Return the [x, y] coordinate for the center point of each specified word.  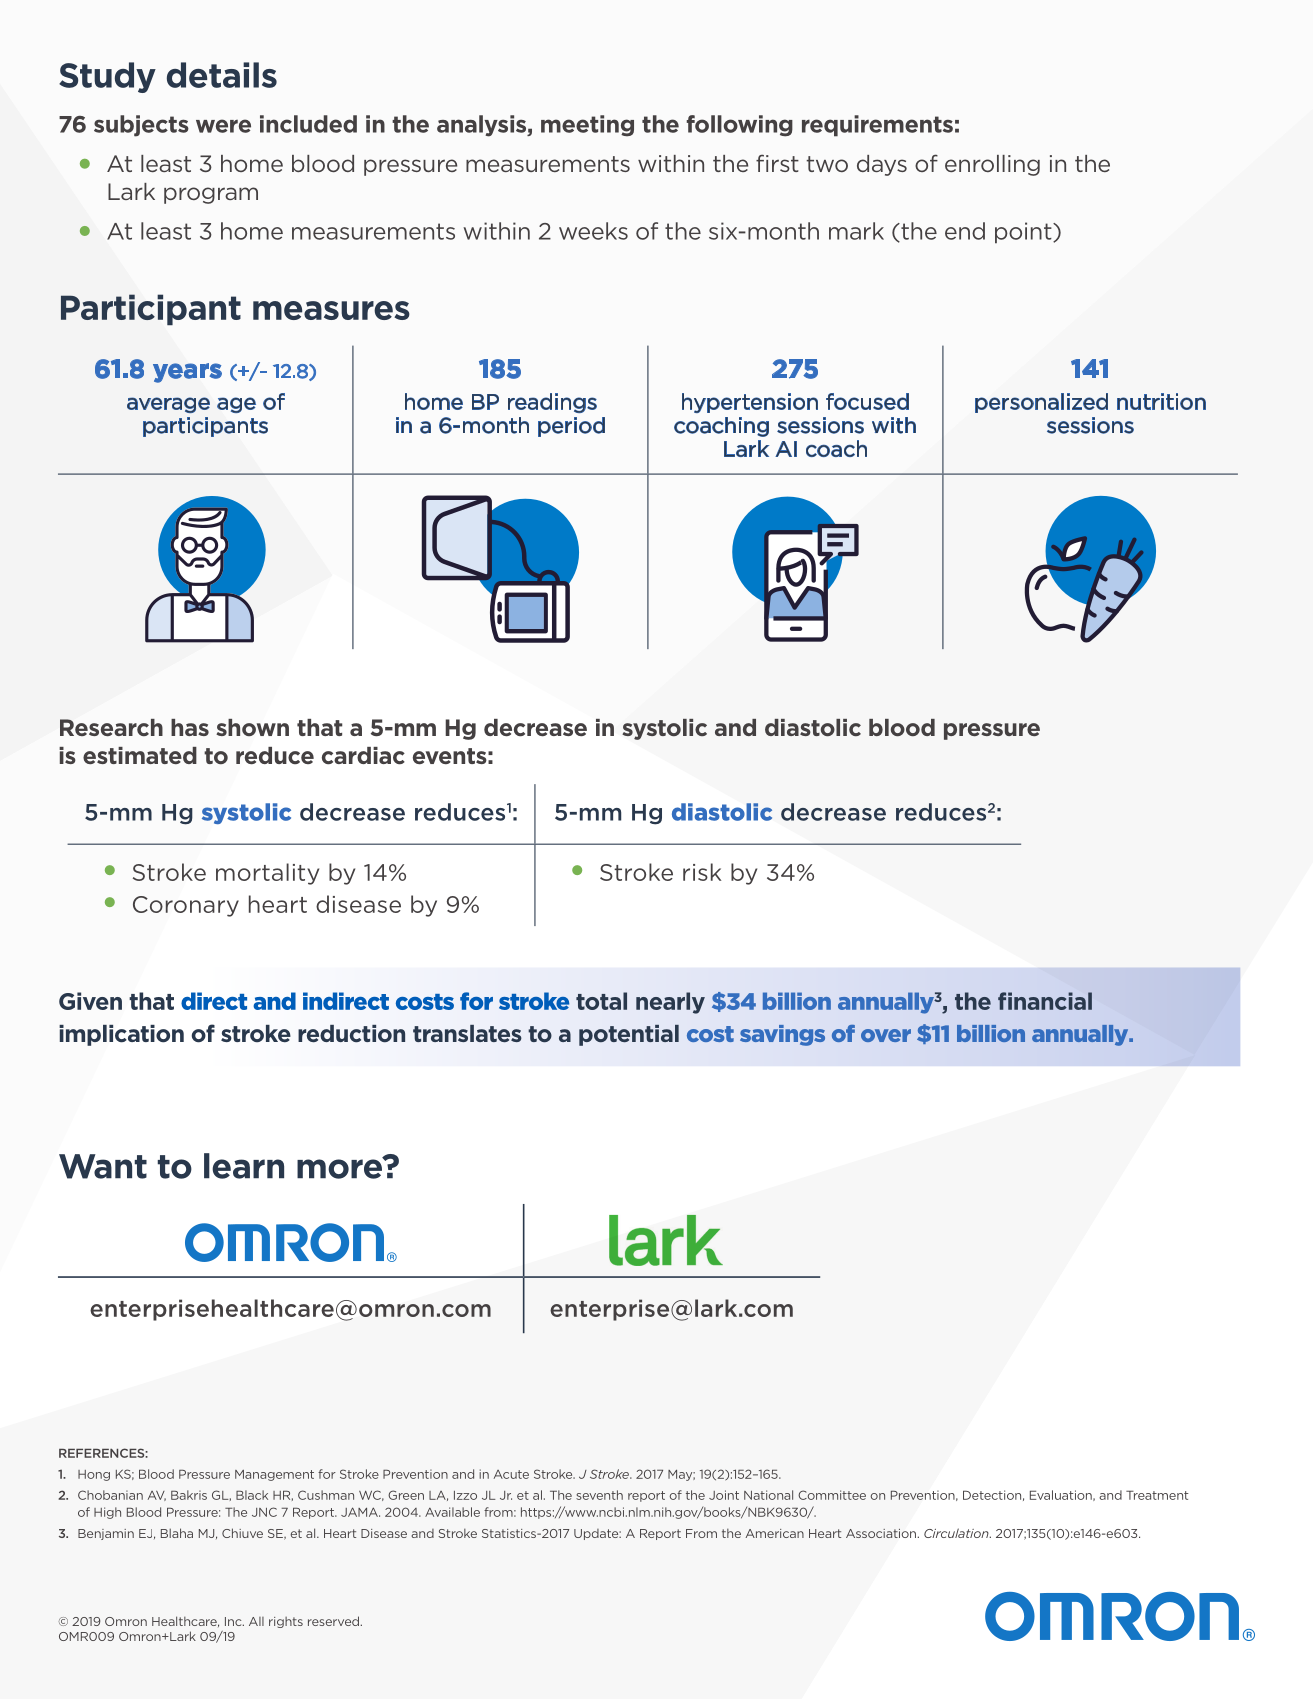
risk [702, 872]
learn [244, 1166]
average [168, 405]
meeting [587, 126]
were [223, 126]
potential [629, 1035]
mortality [267, 874]
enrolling [992, 165]
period [571, 427]
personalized [1041, 403]
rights [286, 1622]
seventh [599, 1495]
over [886, 1035]
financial [1045, 1001]
